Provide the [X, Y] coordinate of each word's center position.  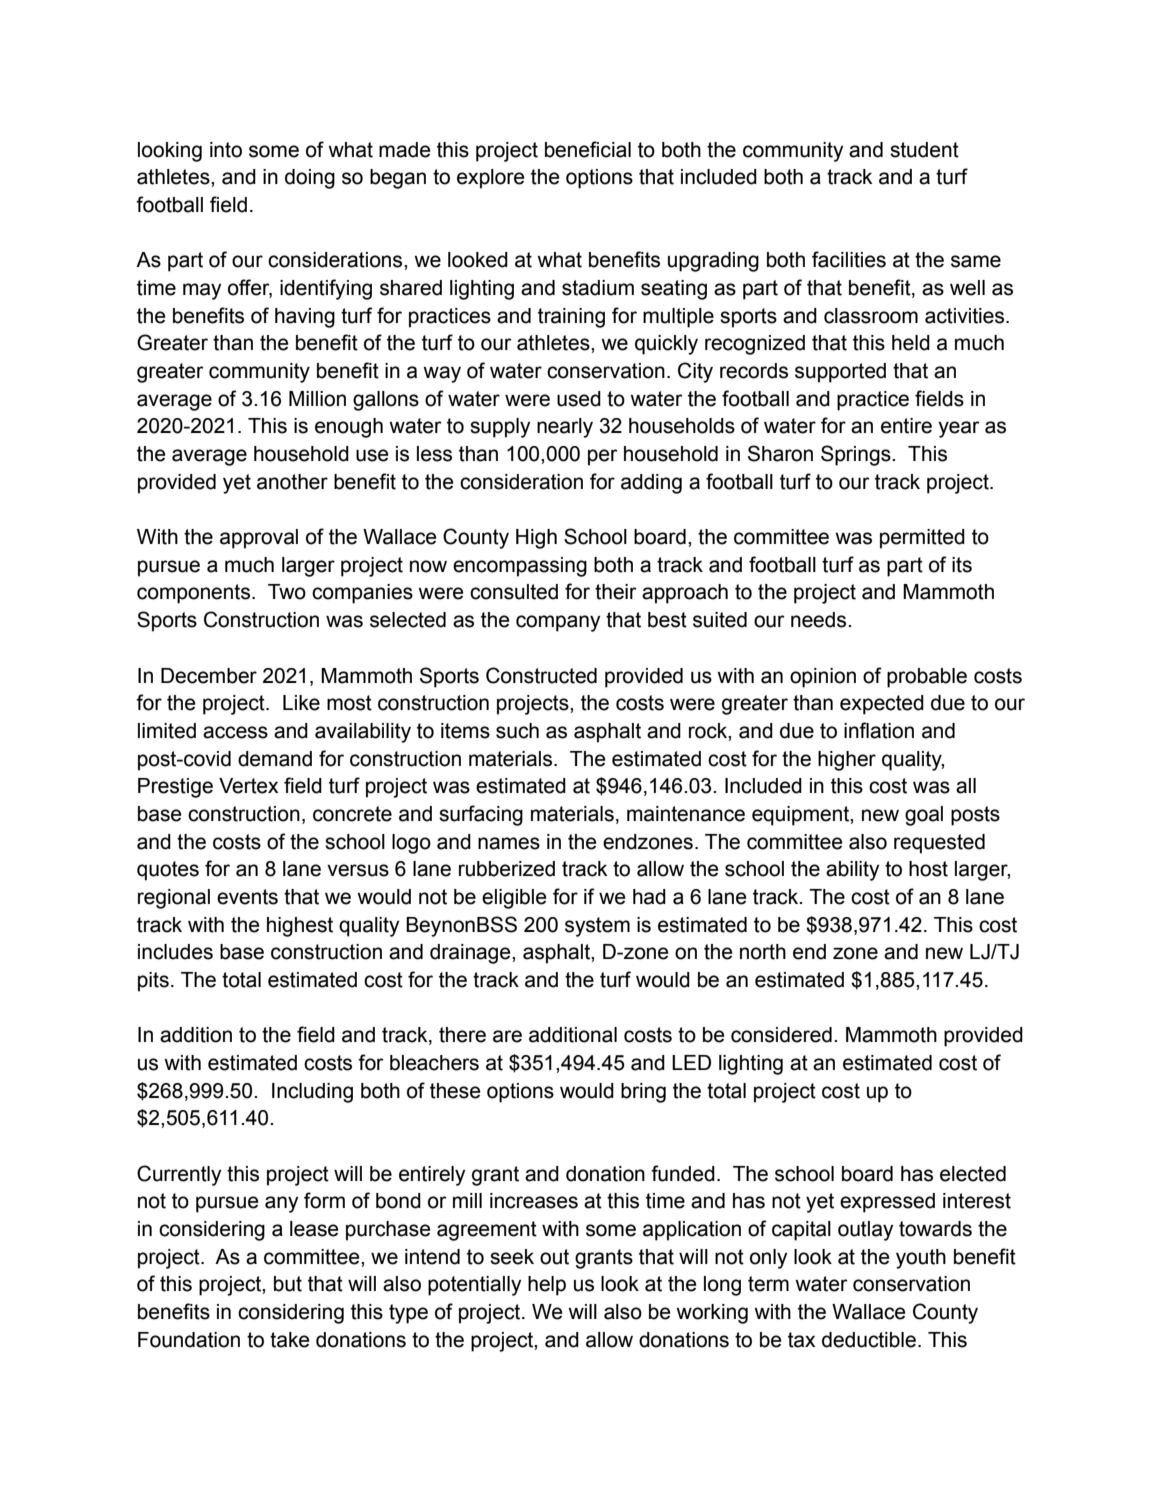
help [547, 1286]
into [226, 150]
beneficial [588, 149]
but [288, 1284]
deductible [869, 1340]
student [924, 150]
